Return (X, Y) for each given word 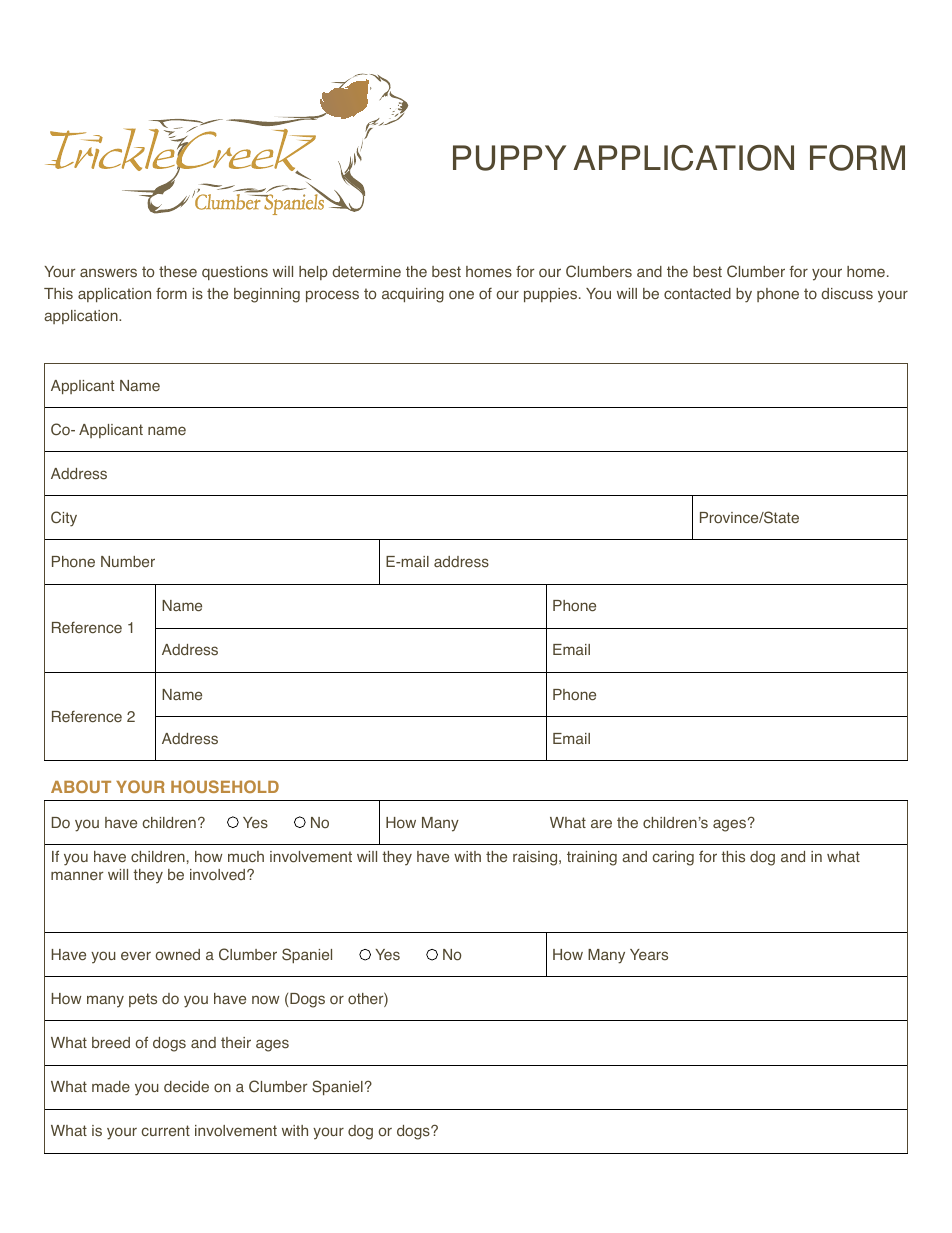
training (592, 858)
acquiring (413, 295)
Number (128, 562)
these (178, 272)
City (64, 519)
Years (649, 955)
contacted (697, 294)
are (601, 823)
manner (77, 875)
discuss (847, 294)
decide (186, 1086)
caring (673, 858)
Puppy (509, 158)
